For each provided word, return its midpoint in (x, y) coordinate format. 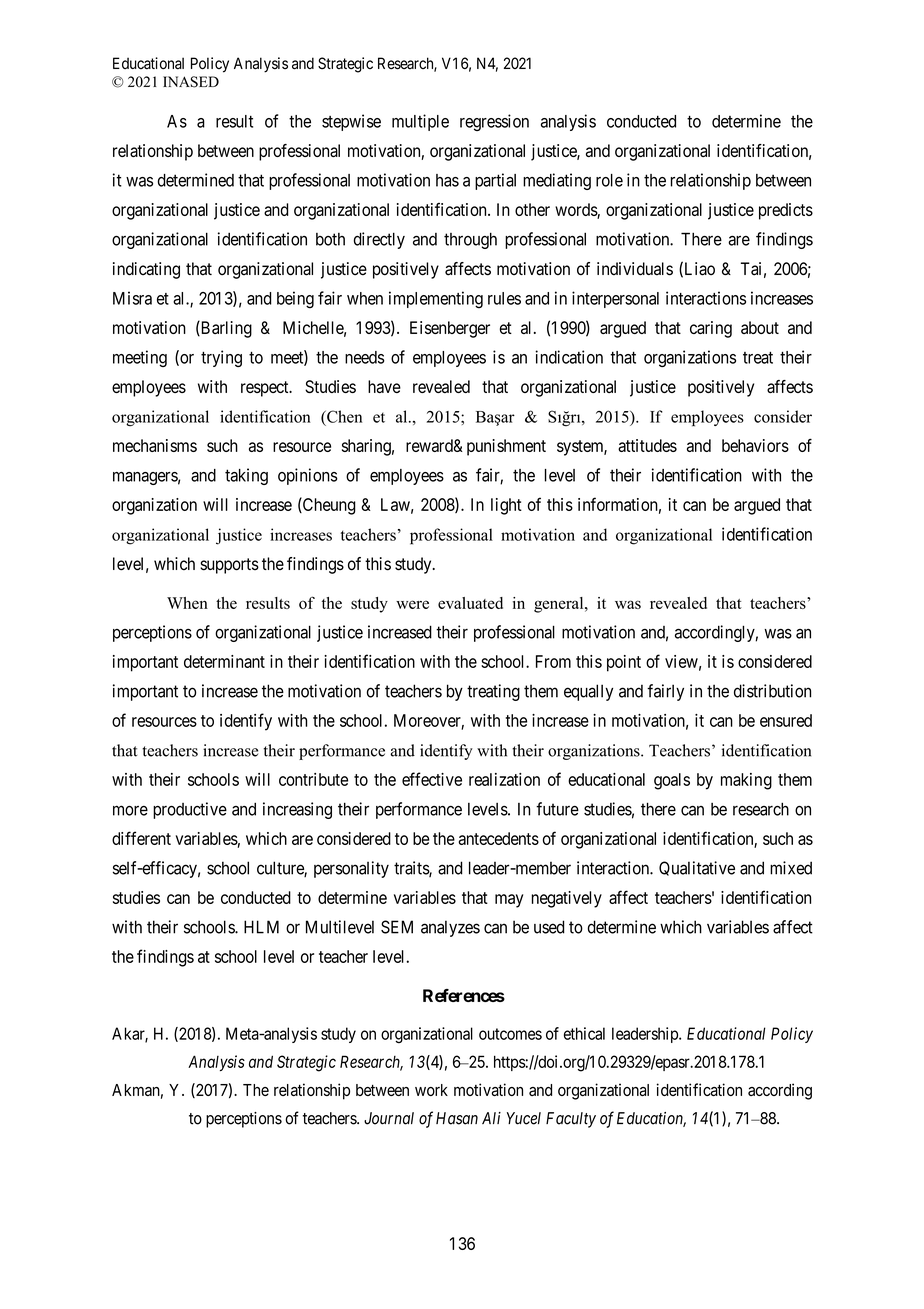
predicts (786, 211)
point (624, 663)
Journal (389, 1118)
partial (495, 181)
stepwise (351, 122)
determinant (224, 661)
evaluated (470, 603)
